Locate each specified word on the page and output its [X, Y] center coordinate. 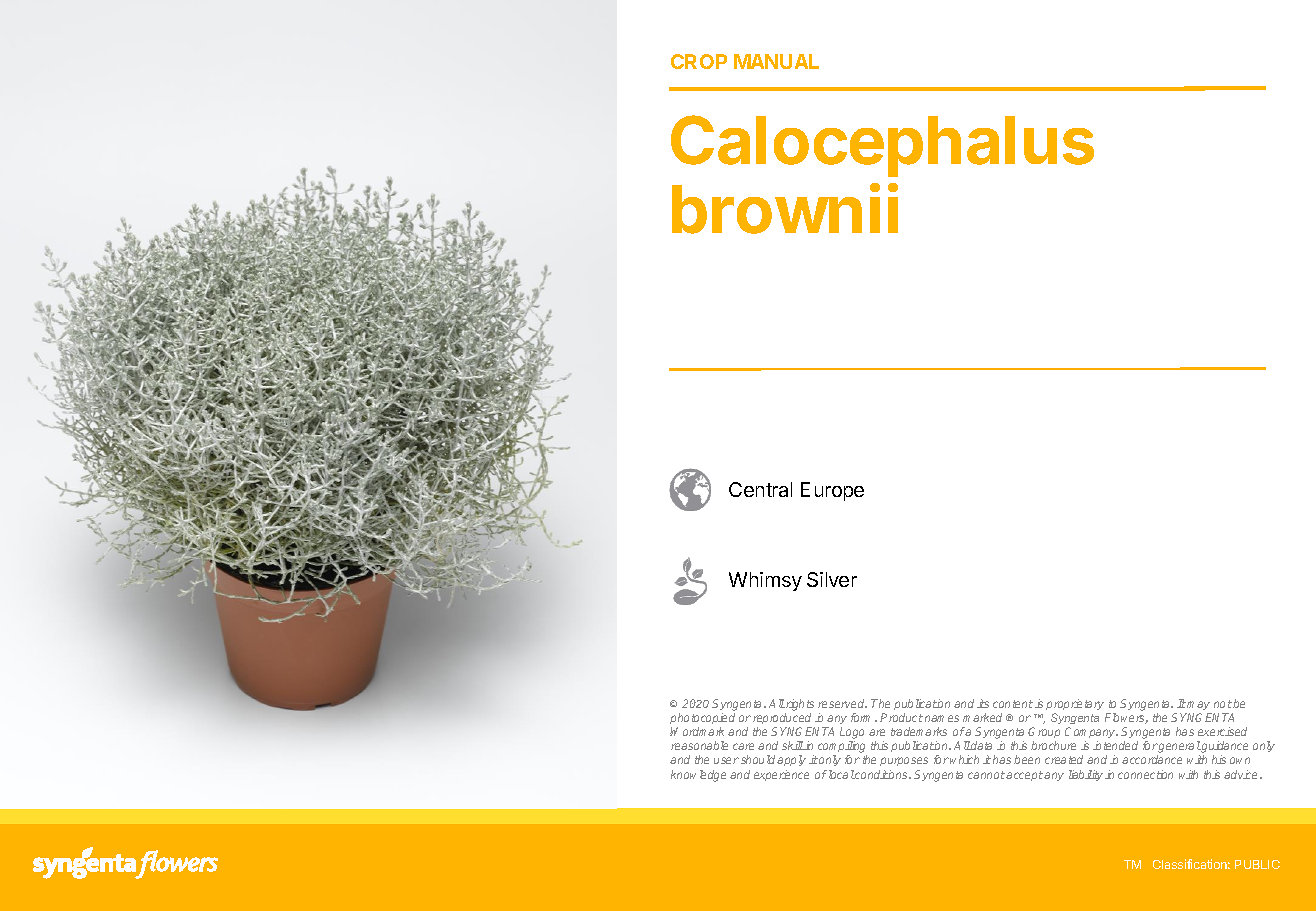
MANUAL [776, 61]
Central [760, 489]
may [1198, 705]
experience [781, 775]
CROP [699, 61]
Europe [832, 491]
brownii [785, 209]
